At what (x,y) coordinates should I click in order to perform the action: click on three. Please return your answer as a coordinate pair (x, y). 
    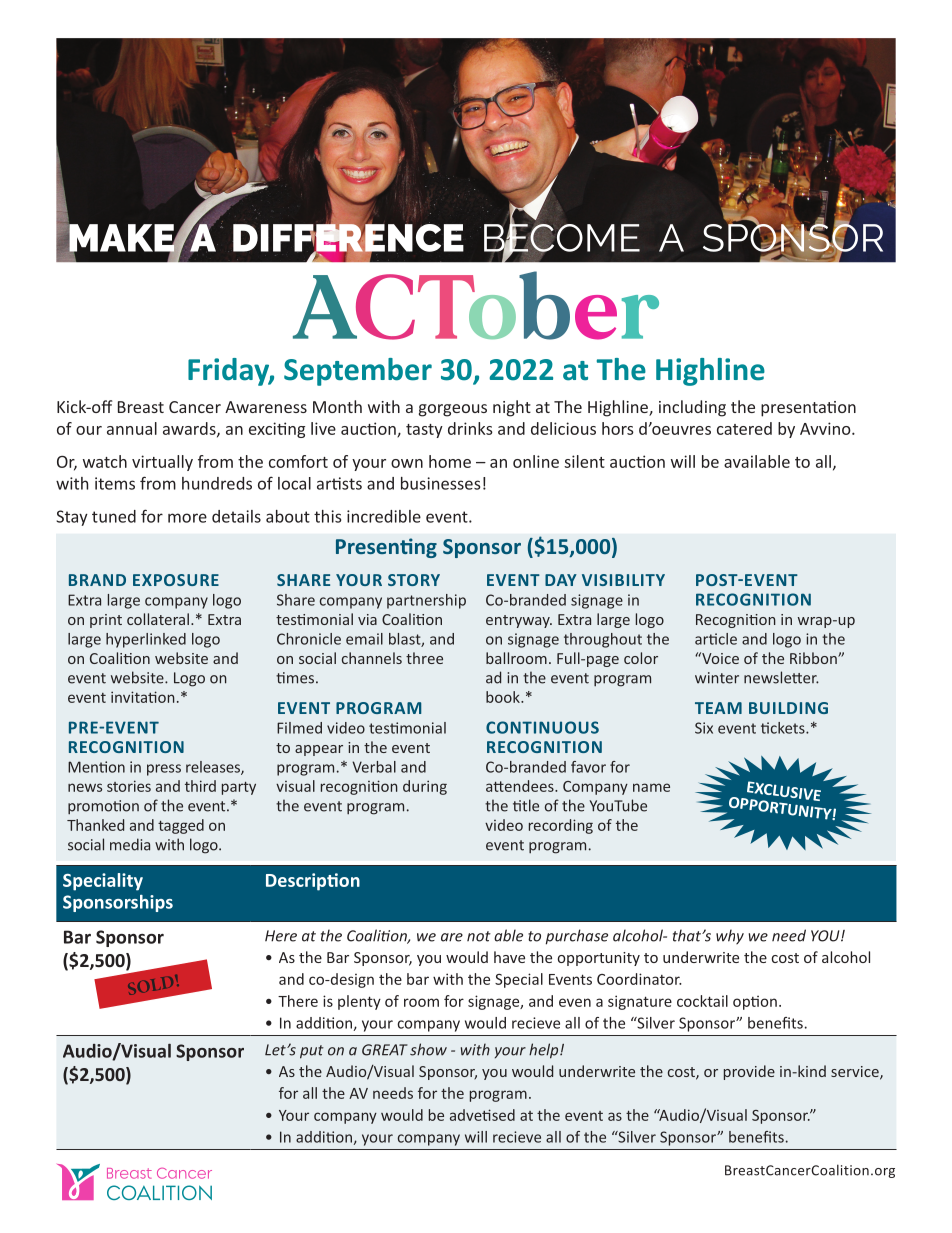
    Looking at the image, I should click on (424, 658).
